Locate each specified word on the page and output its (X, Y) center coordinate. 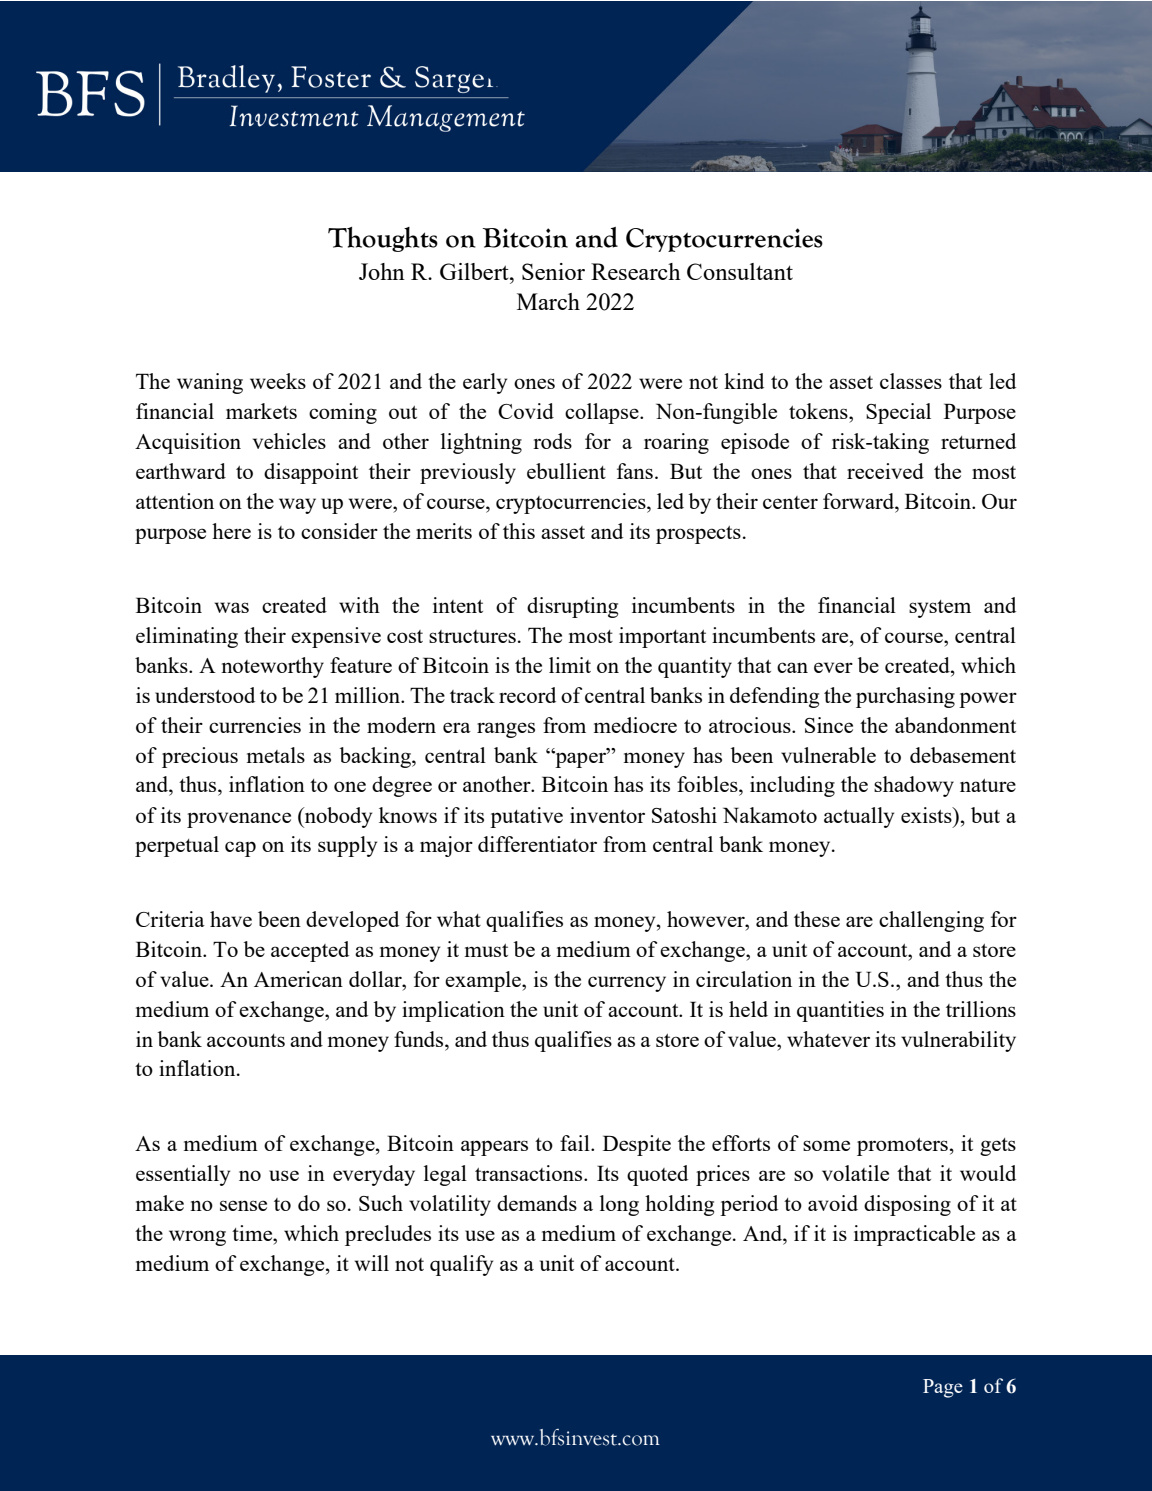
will (372, 1263)
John (382, 271)
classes (911, 381)
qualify (461, 1265)
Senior (553, 271)
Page (943, 1388)
